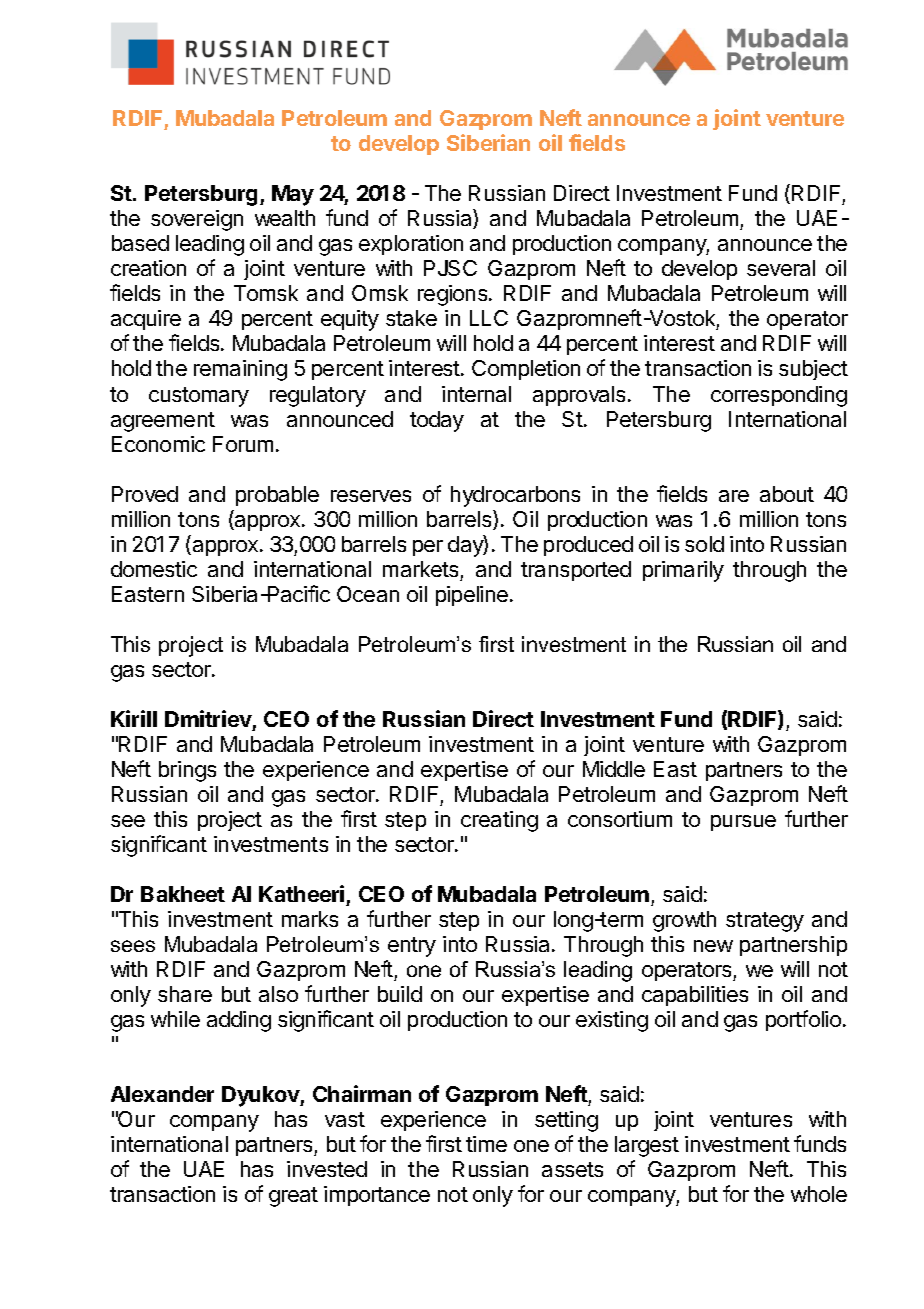  I want to click on time, so click(486, 1144).
